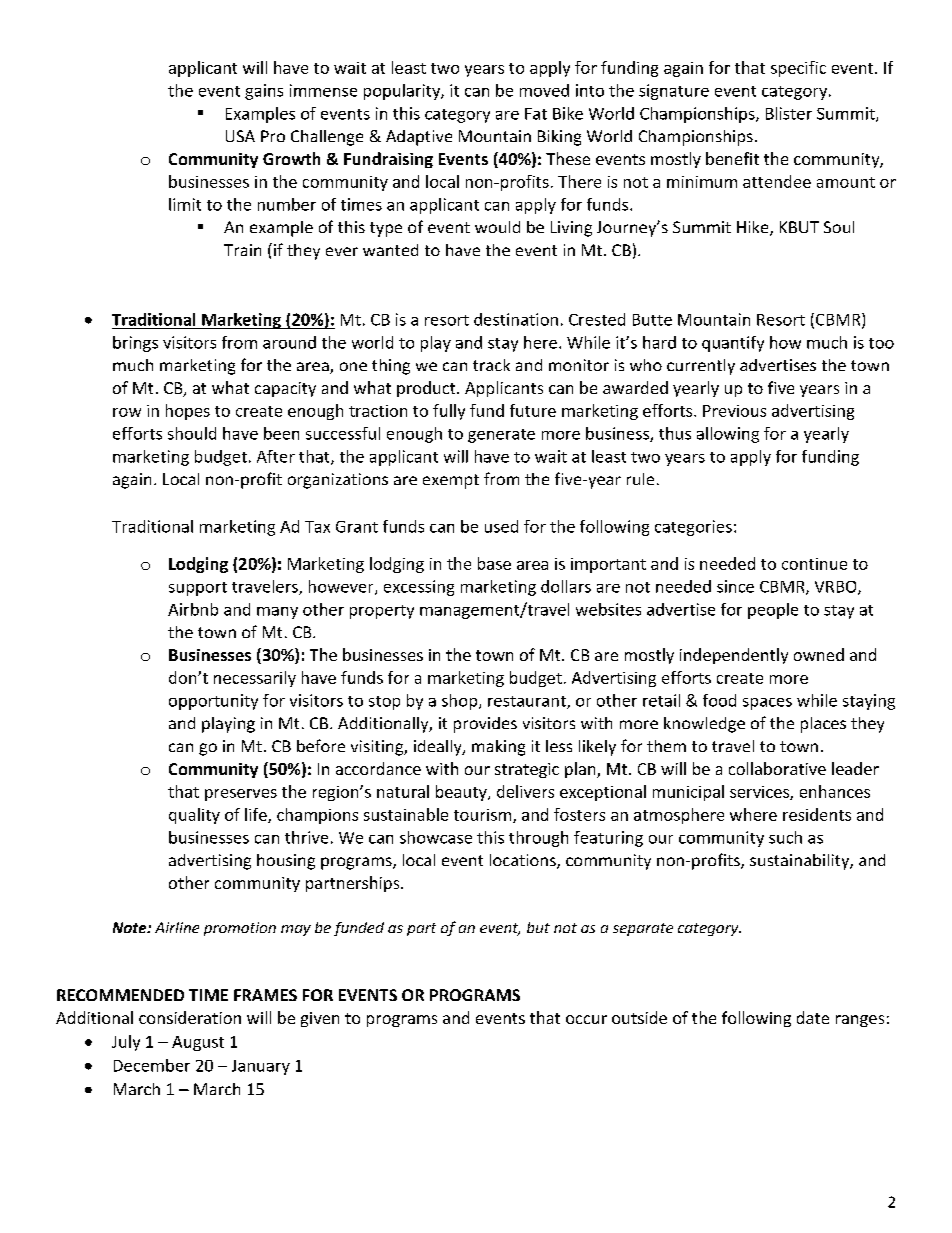  I want to click on occur, so click(586, 1019).
